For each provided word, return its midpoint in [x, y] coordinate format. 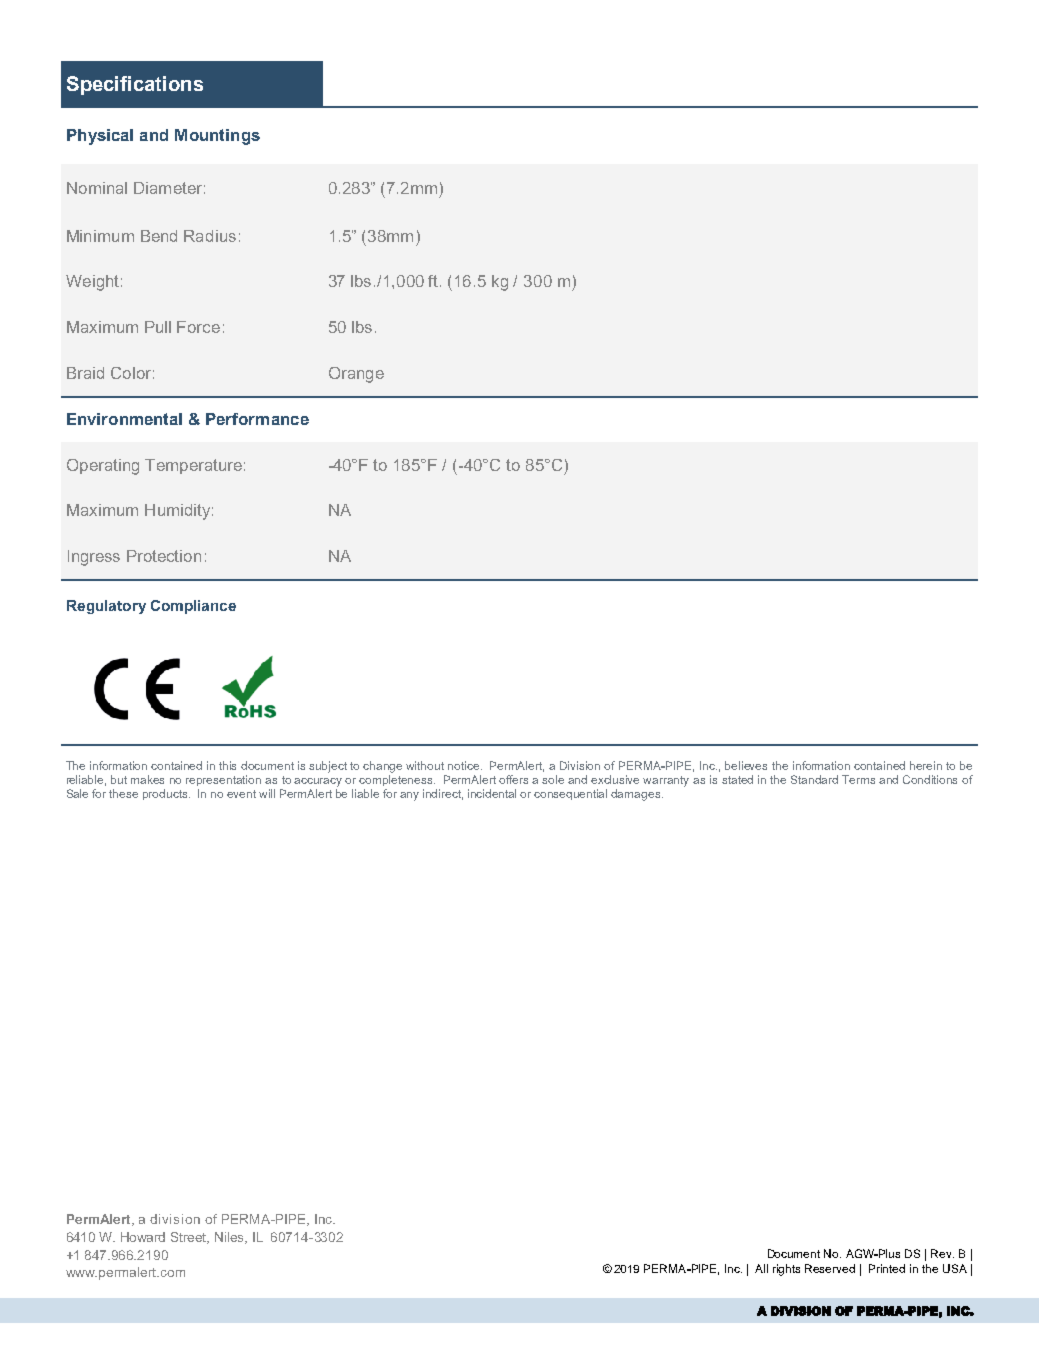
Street [190, 1238]
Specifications [135, 85]
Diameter [168, 188]
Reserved [830, 1268]
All [761, 1268]
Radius [210, 236]
